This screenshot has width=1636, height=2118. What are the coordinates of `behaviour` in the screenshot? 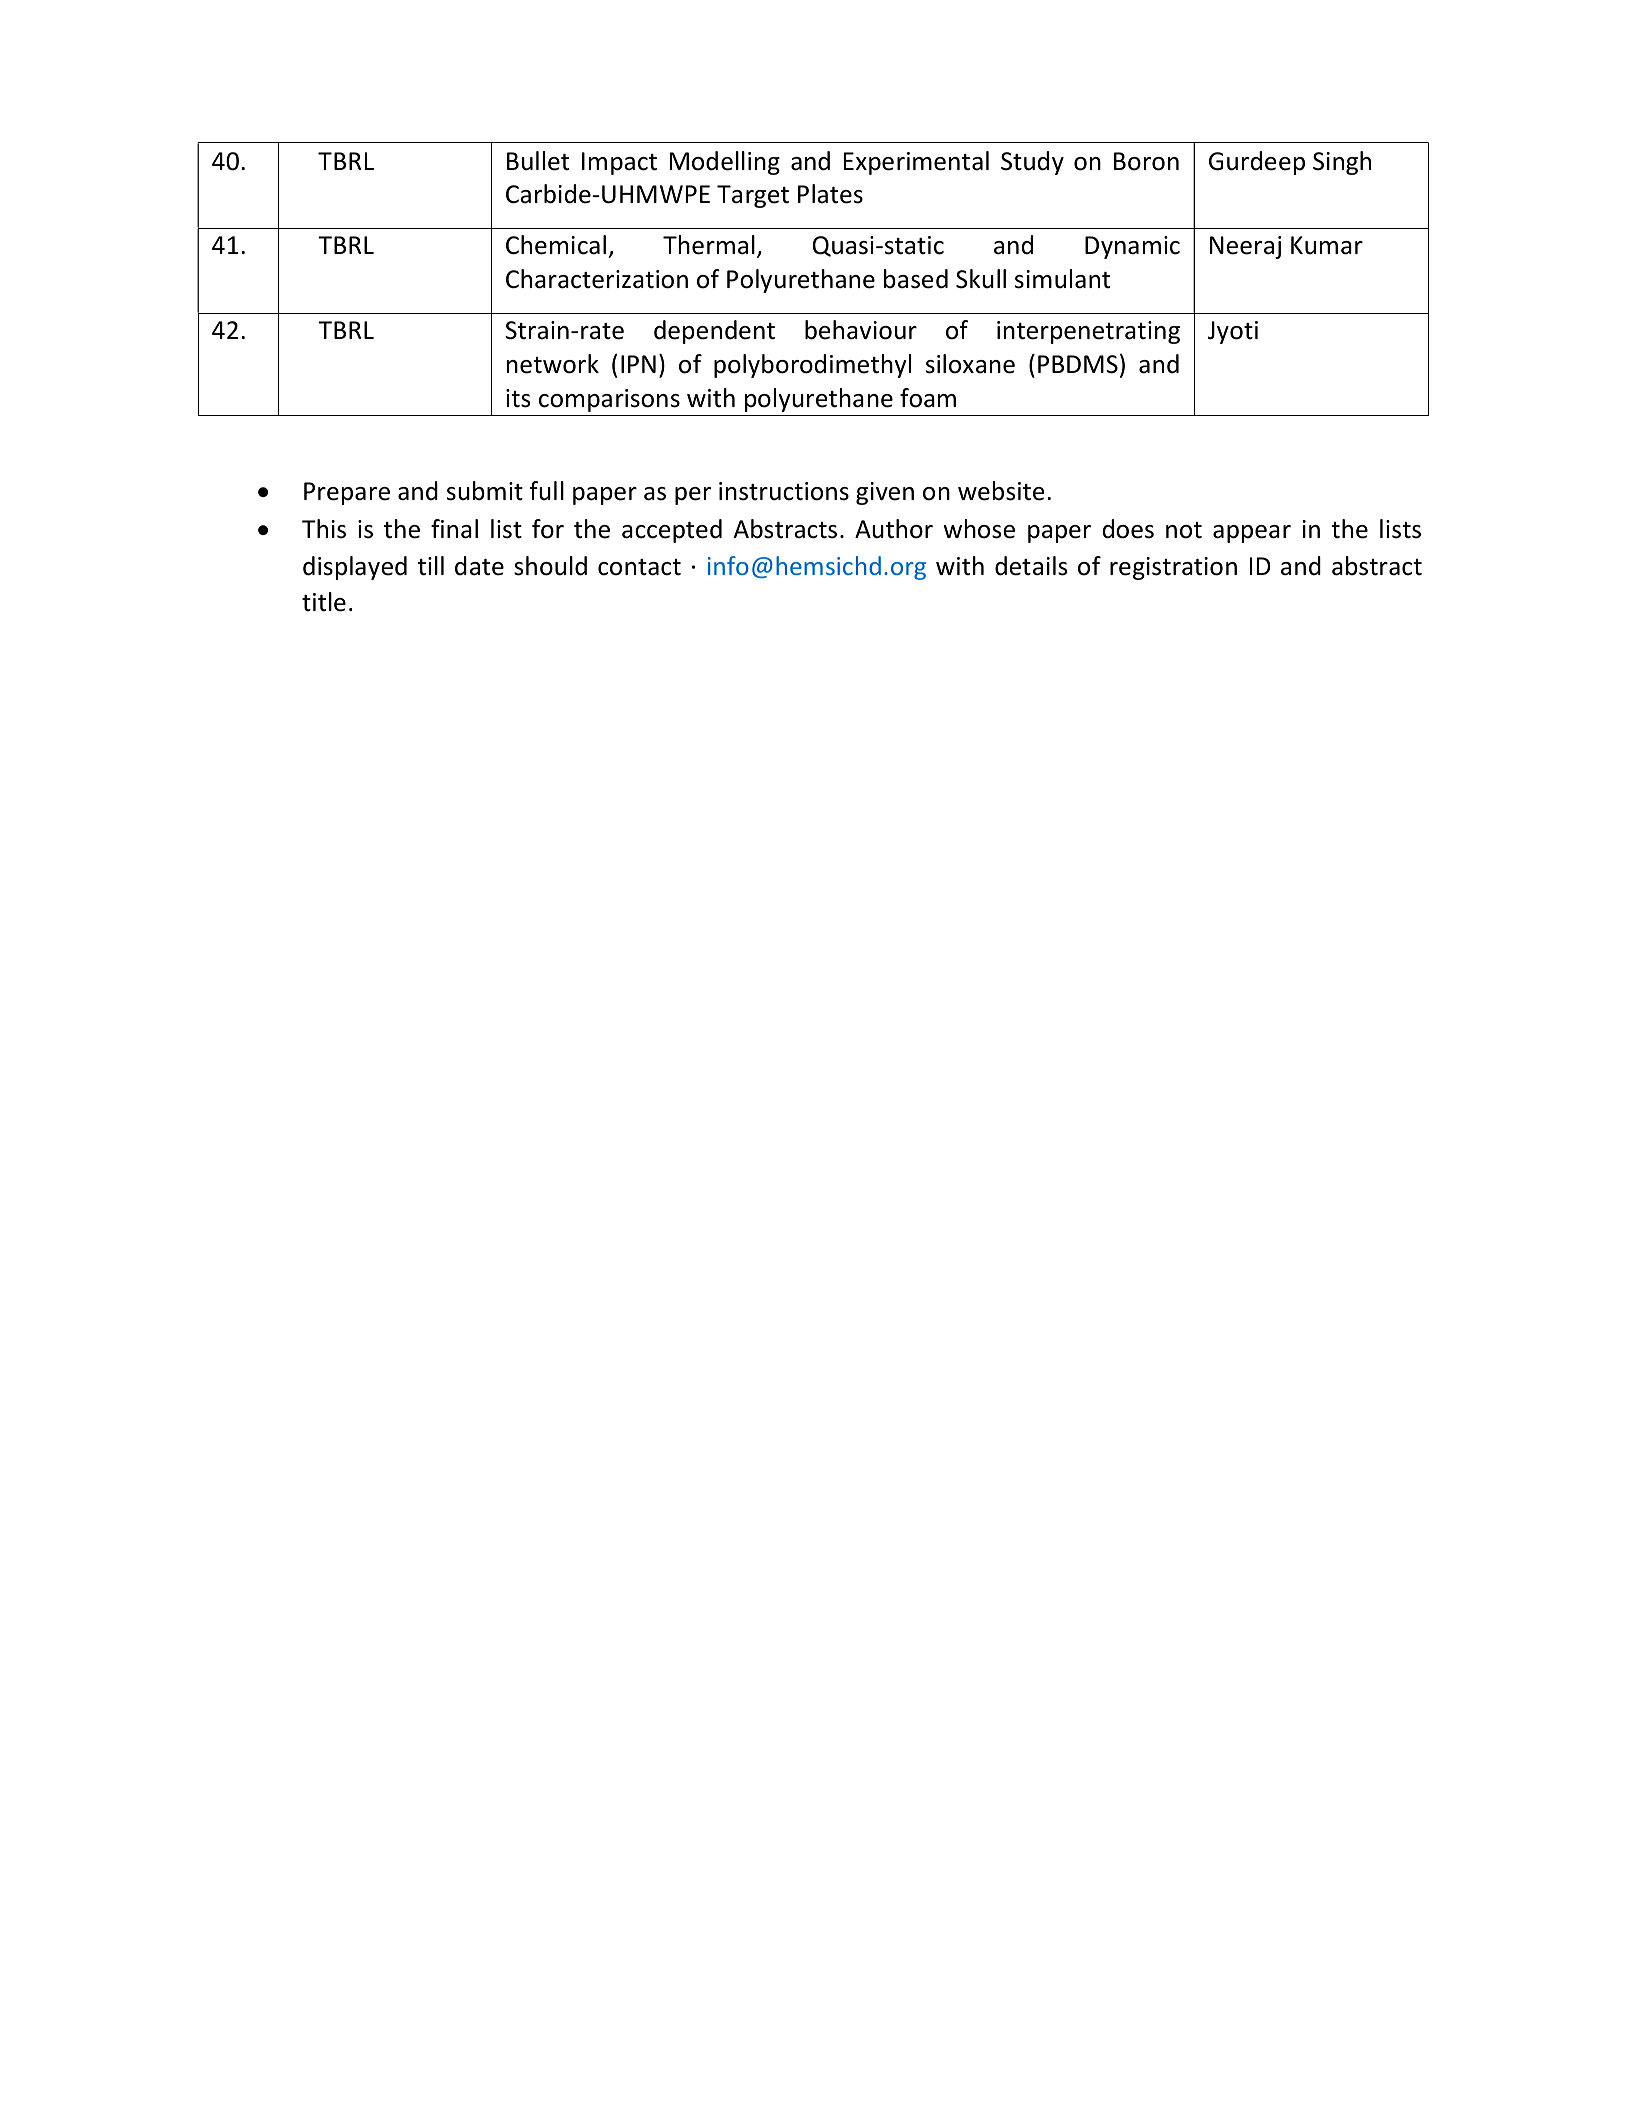 It's located at (861, 330).
